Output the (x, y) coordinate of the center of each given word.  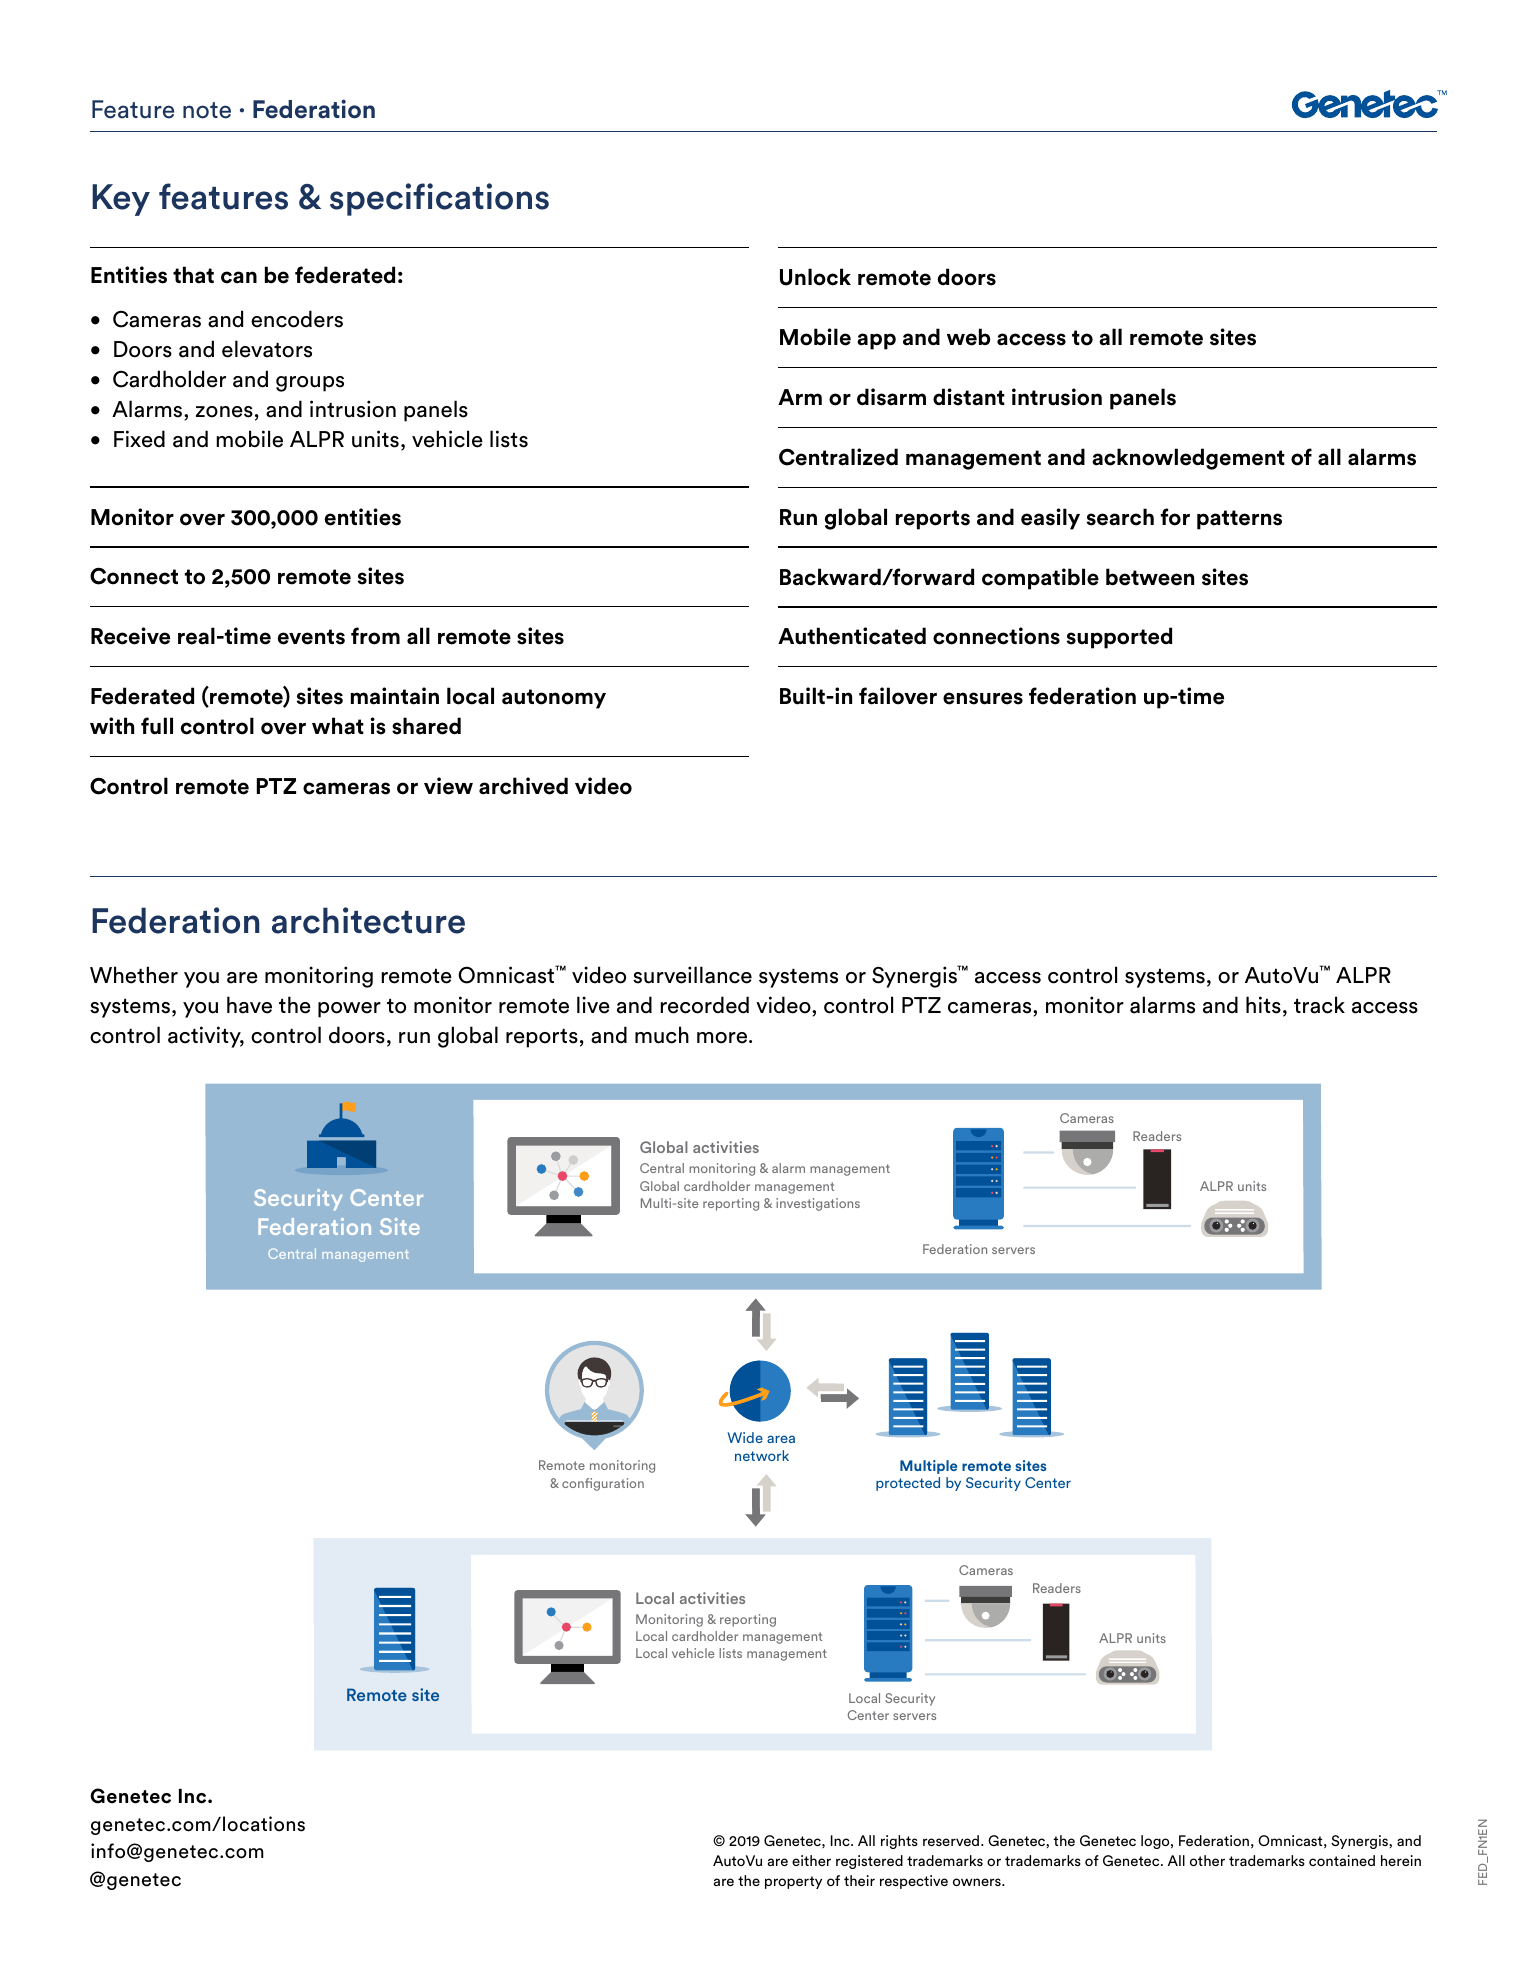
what (338, 726)
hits (1263, 1005)
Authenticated (852, 636)
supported (1119, 638)
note (207, 110)
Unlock (815, 277)
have (249, 1005)
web (969, 337)
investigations (818, 1204)
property (793, 1882)
